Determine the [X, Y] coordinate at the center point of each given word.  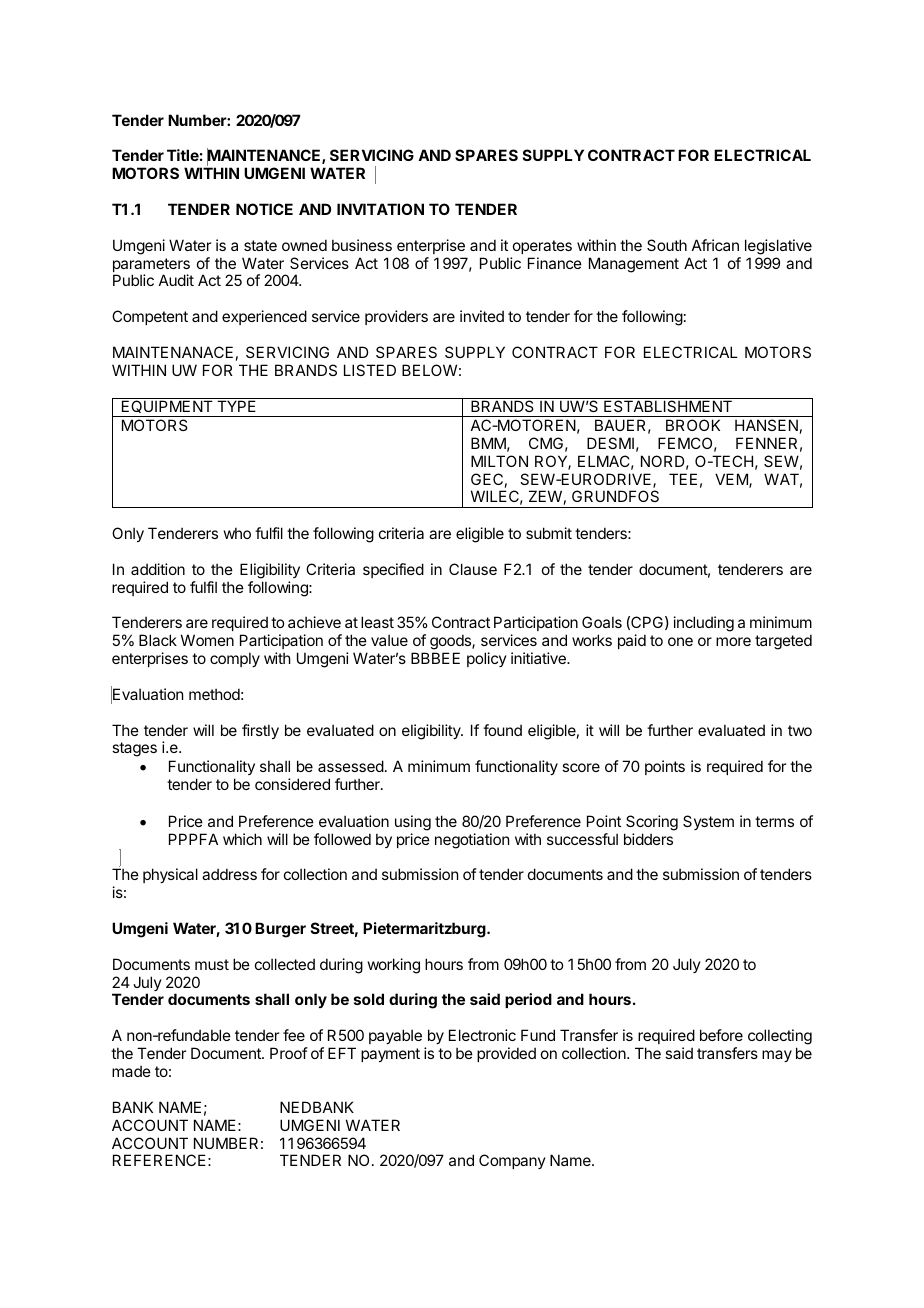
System [708, 822]
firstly [260, 731]
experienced [264, 317]
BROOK [693, 425]
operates [542, 247]
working [394, 966]
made [131, 1071]
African [715, 245]
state [260, 245]
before [721, 1035]
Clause [473, 569]
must [212, 964]
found [502, 730]
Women [207, 640]
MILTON [499, 461]
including [704, 624]
